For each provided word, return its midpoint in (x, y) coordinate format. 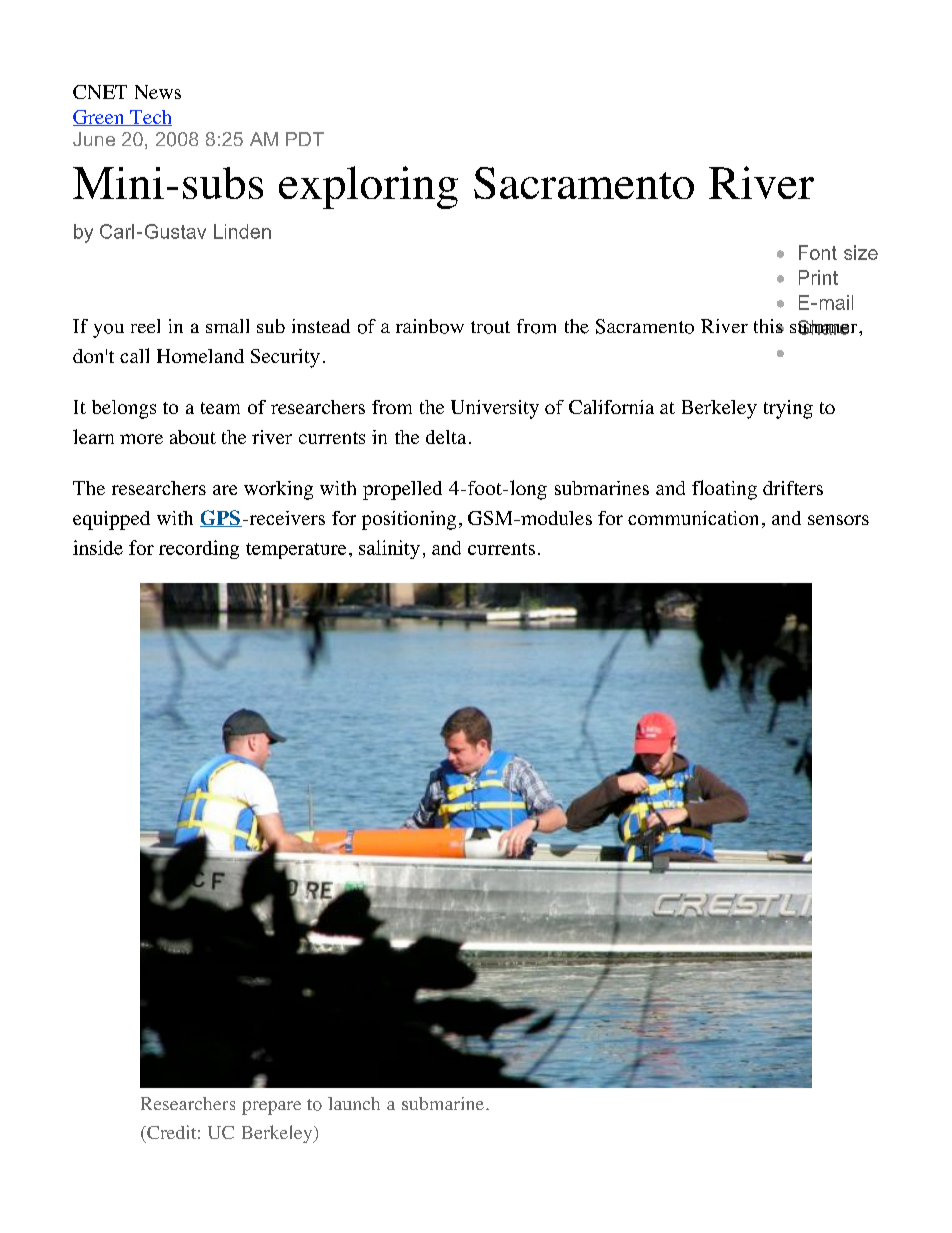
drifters (793, 488)
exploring (368, 187)
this (769, 326)
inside (98, 547)
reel (145, 326)
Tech (150, 118)
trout (490, 327)
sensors (838, 520)
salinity (389, 549)
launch (354, 1103)
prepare (271, 1108)
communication (693, 518)
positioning (409, 520)
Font (818, 252)
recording (199, 549)
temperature (296, 551)
